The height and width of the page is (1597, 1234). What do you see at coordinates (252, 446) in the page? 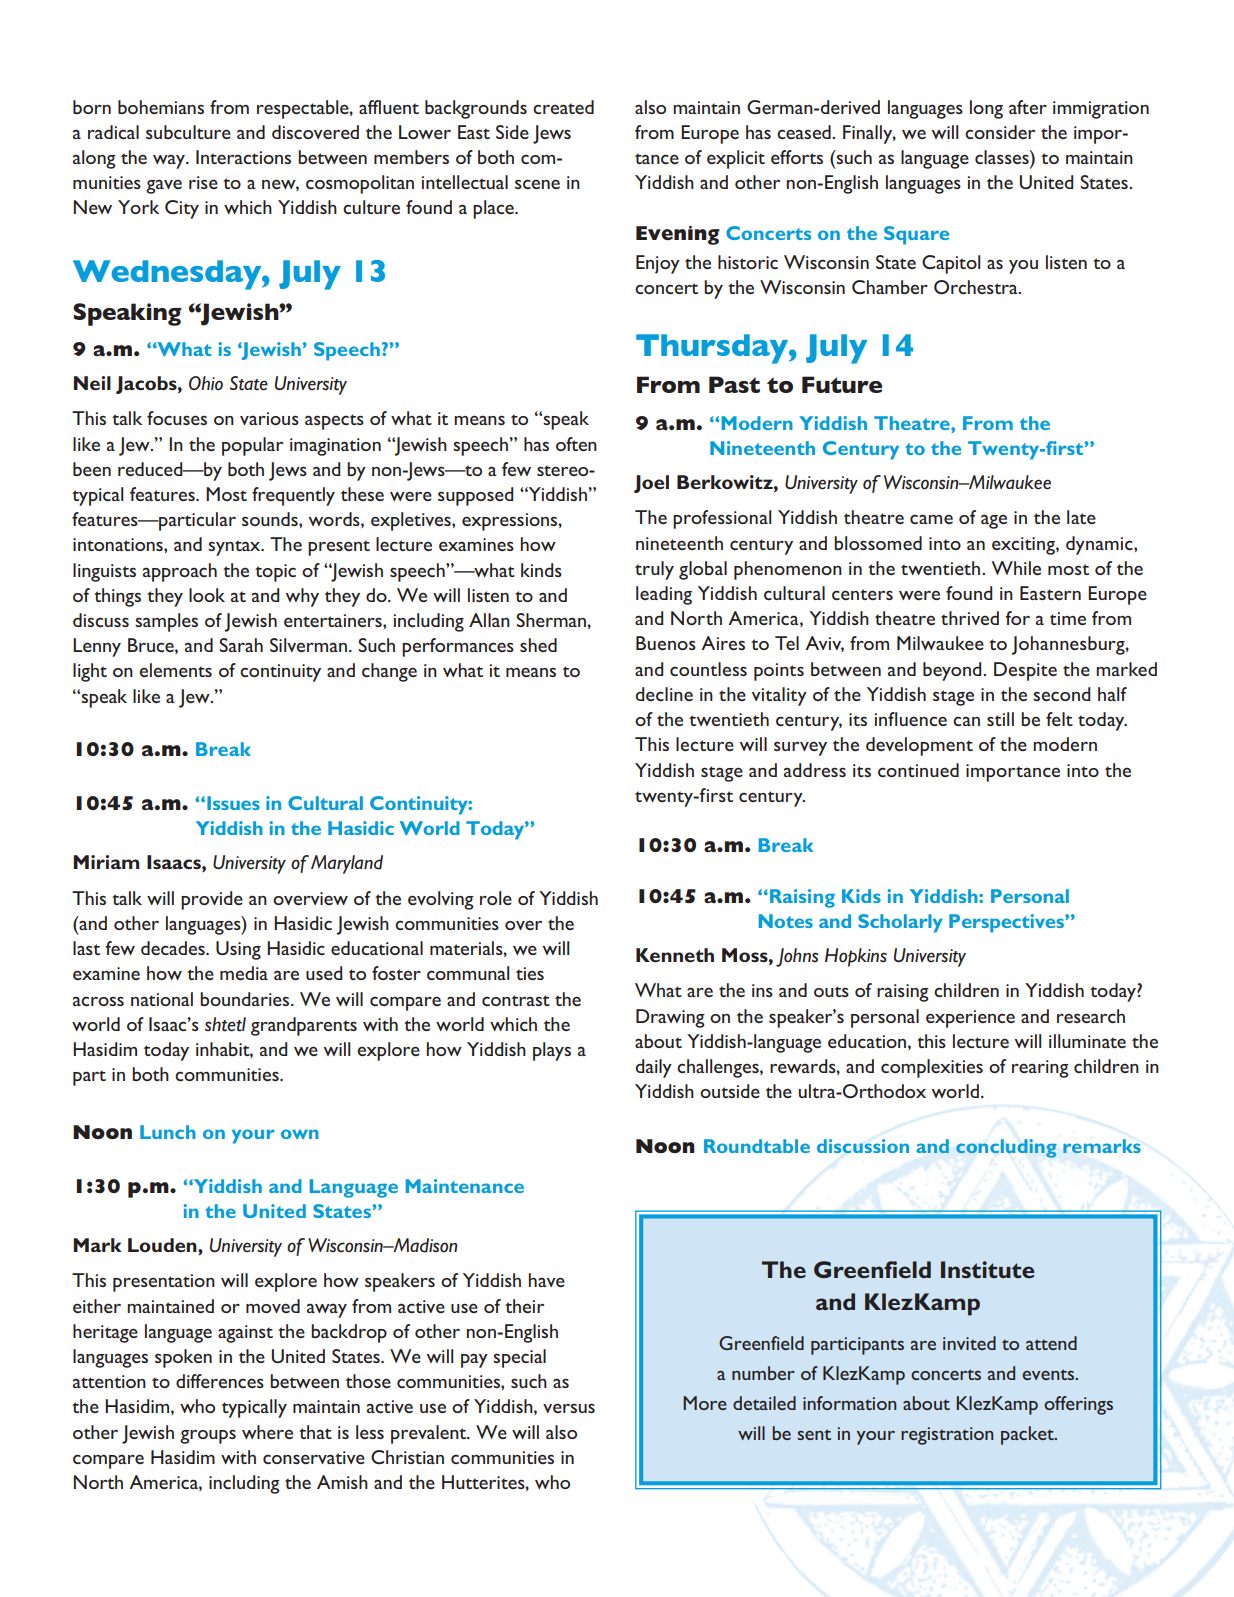
I see `popular` at bounding box center [252, 446].
